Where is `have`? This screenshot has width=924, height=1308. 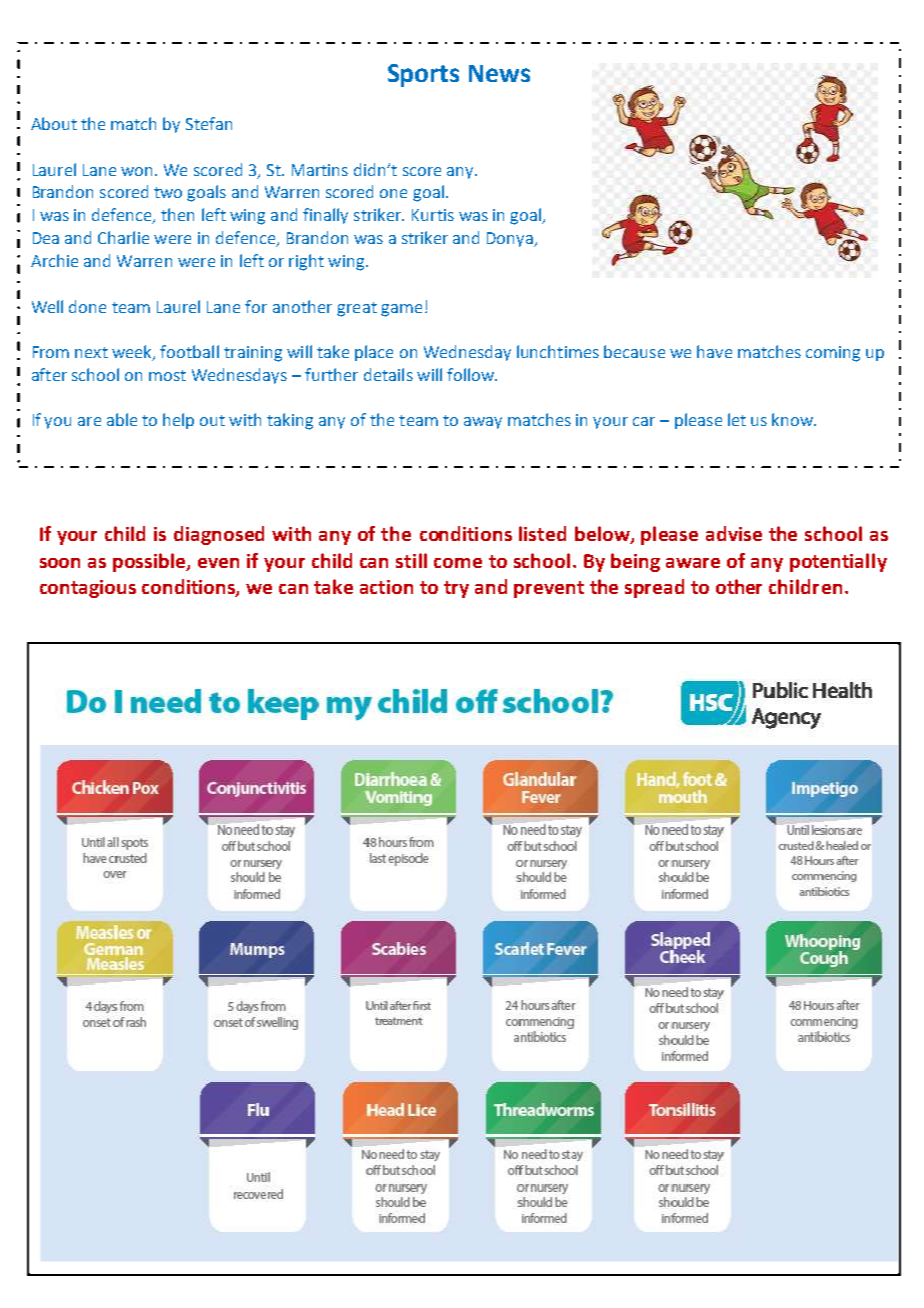
have is located at coordinates (714, 351).
